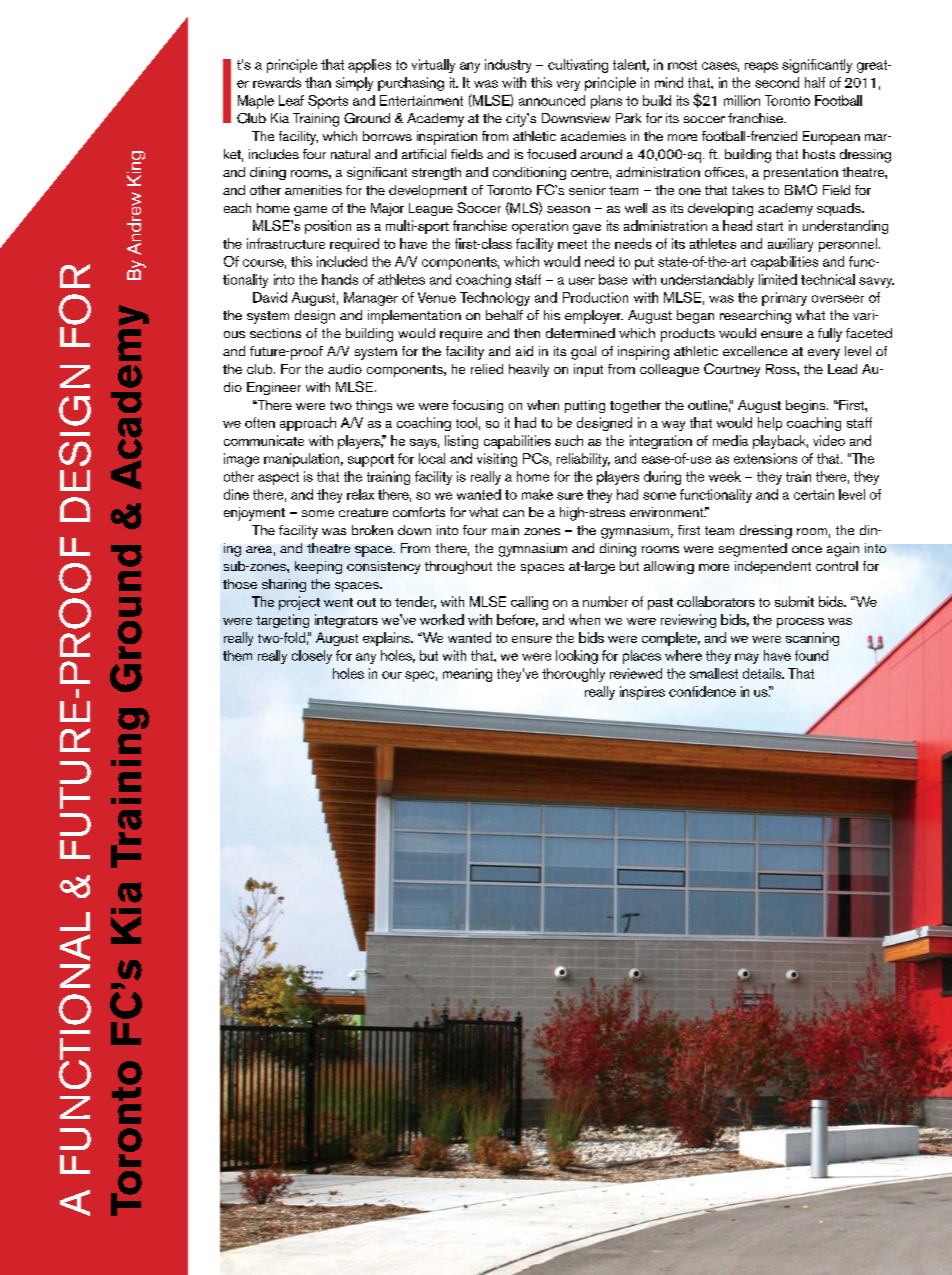 This screenshot has width=952, height=1275. Describe the element at coordinates (778, 279) in the screenshot. I see `limited` at that location.
